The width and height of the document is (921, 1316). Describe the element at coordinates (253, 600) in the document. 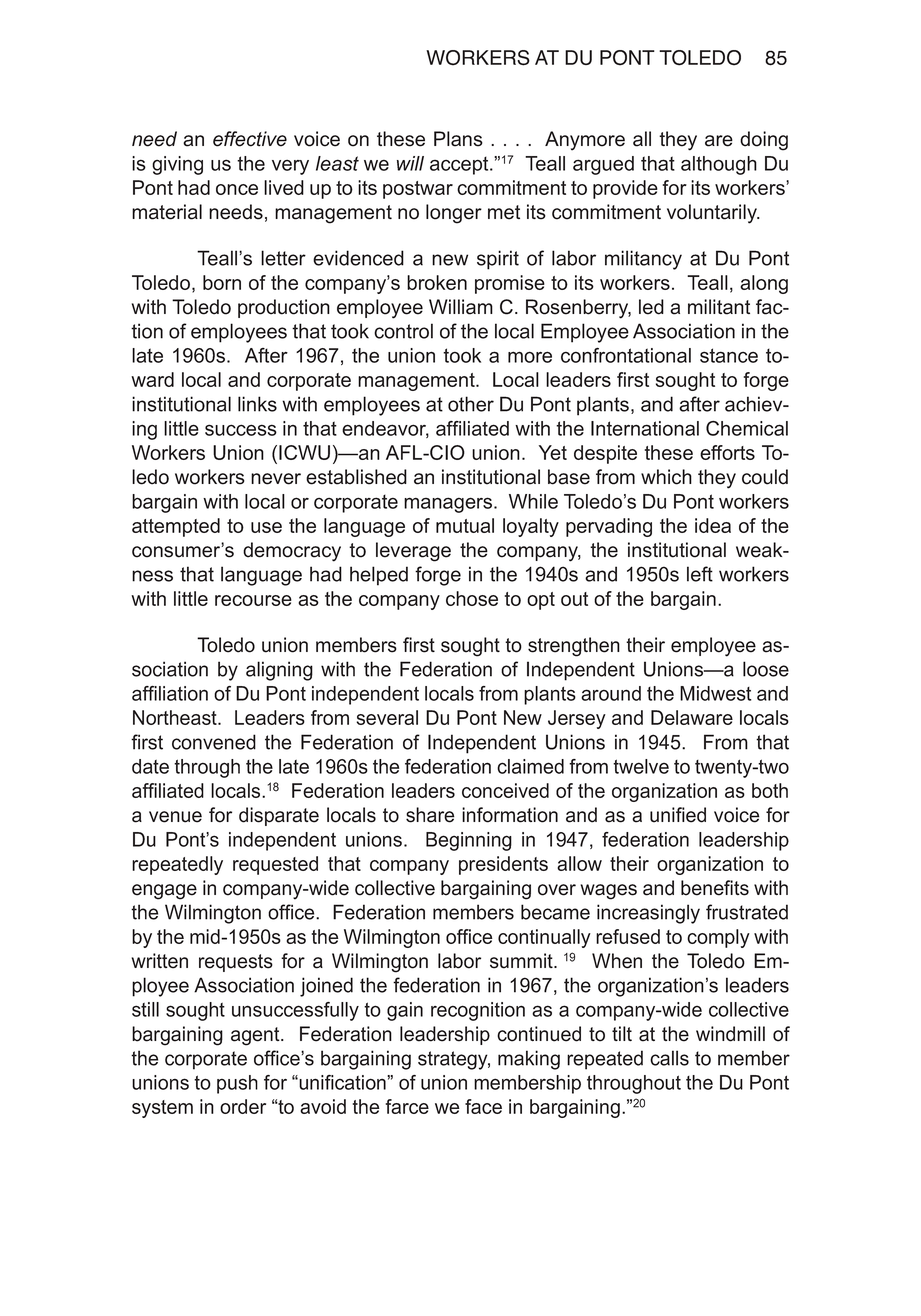

I see `recourse` at that location.
